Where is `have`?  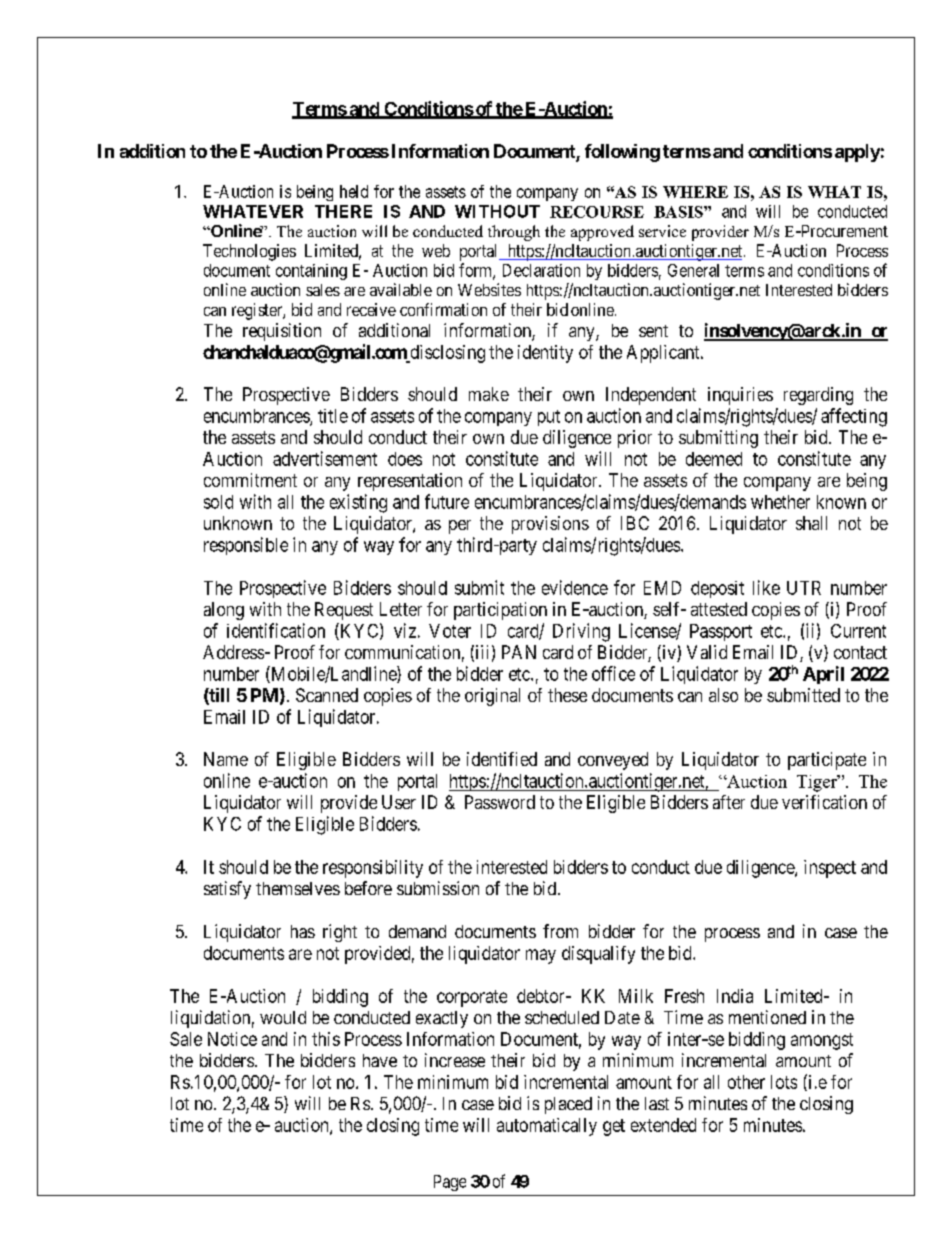 have is located at coordinates (380, 1060).
